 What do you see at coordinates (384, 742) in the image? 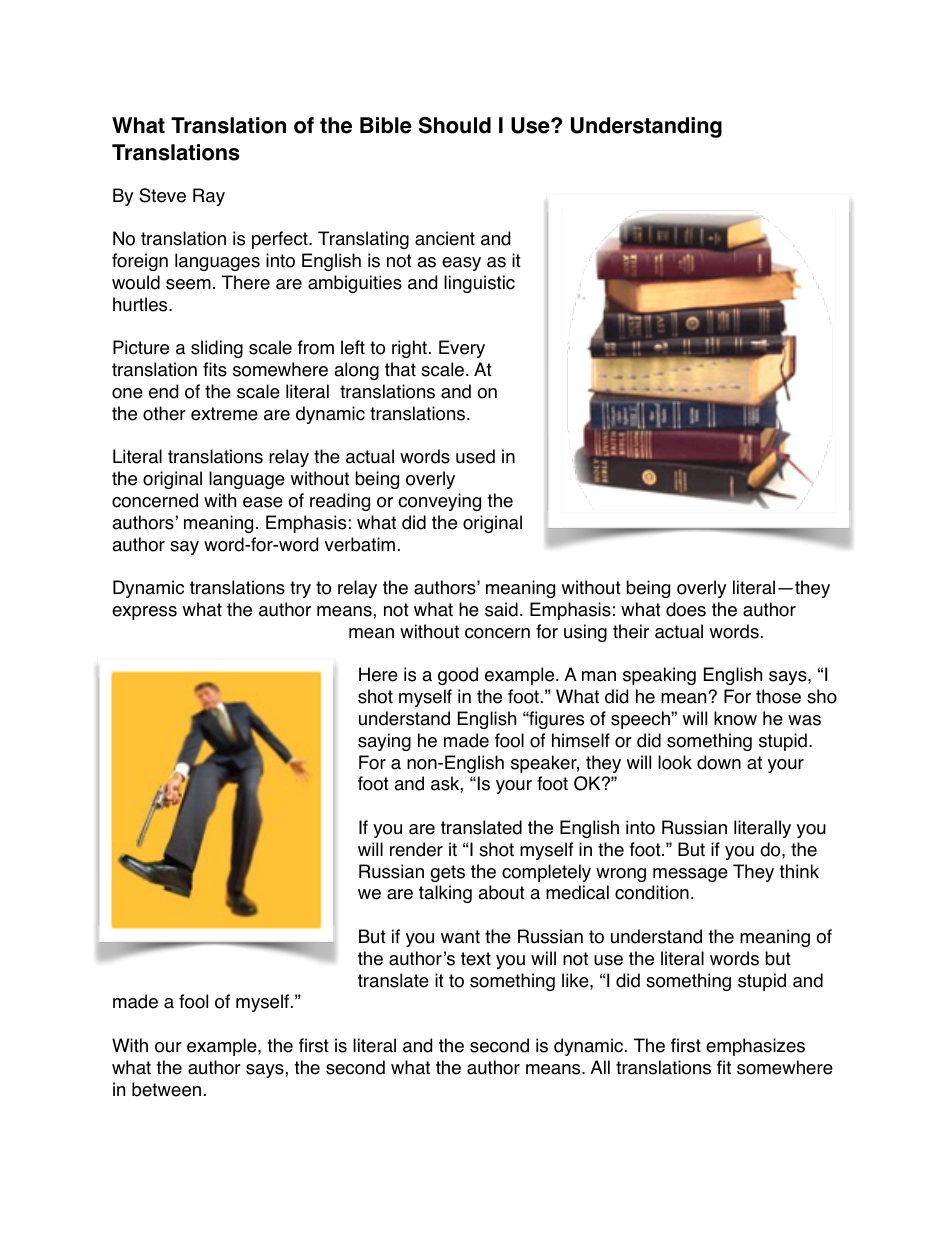
I see `saying` at bounding box center [384, 742].
